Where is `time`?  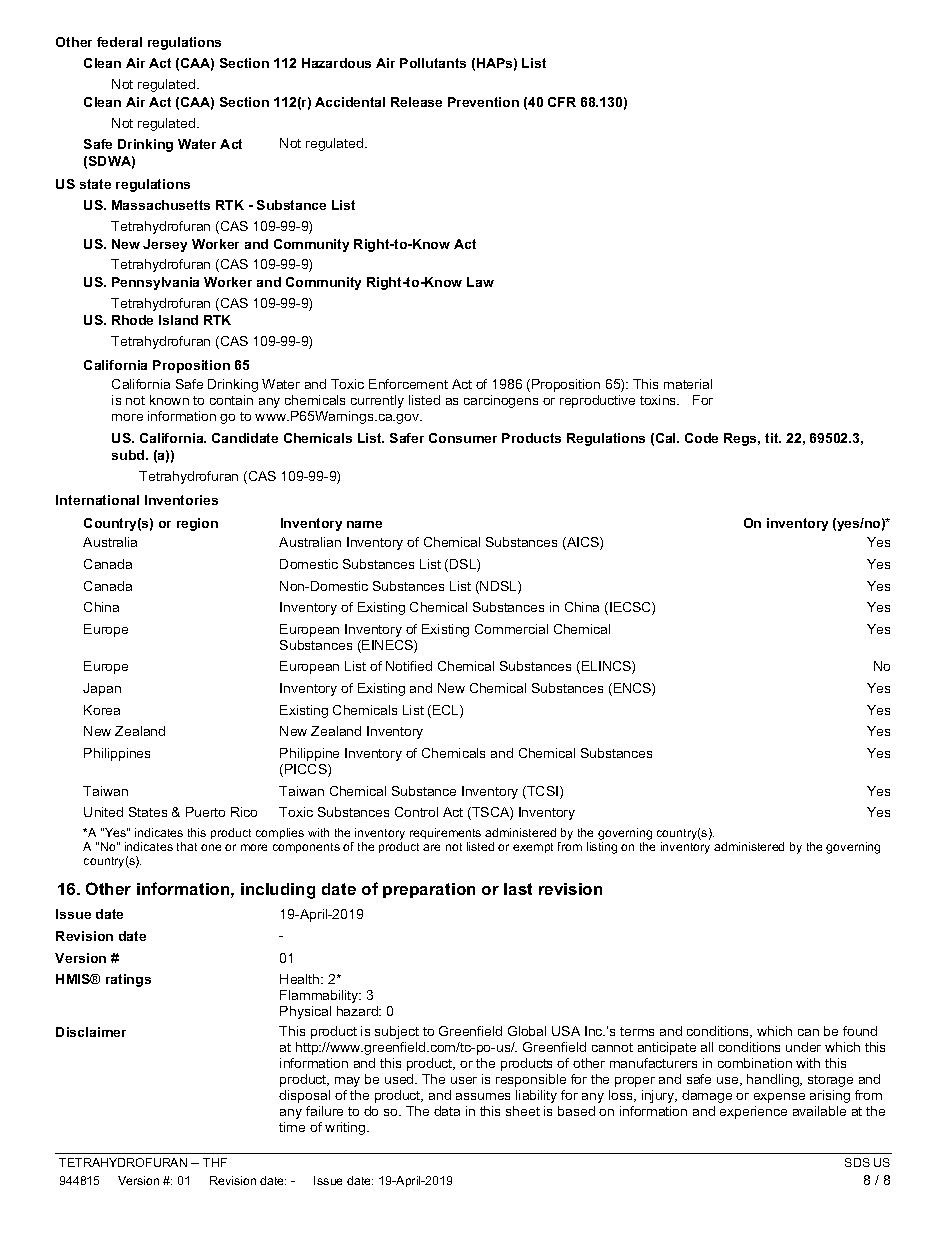
time is located at coordinates (292, 1127).
